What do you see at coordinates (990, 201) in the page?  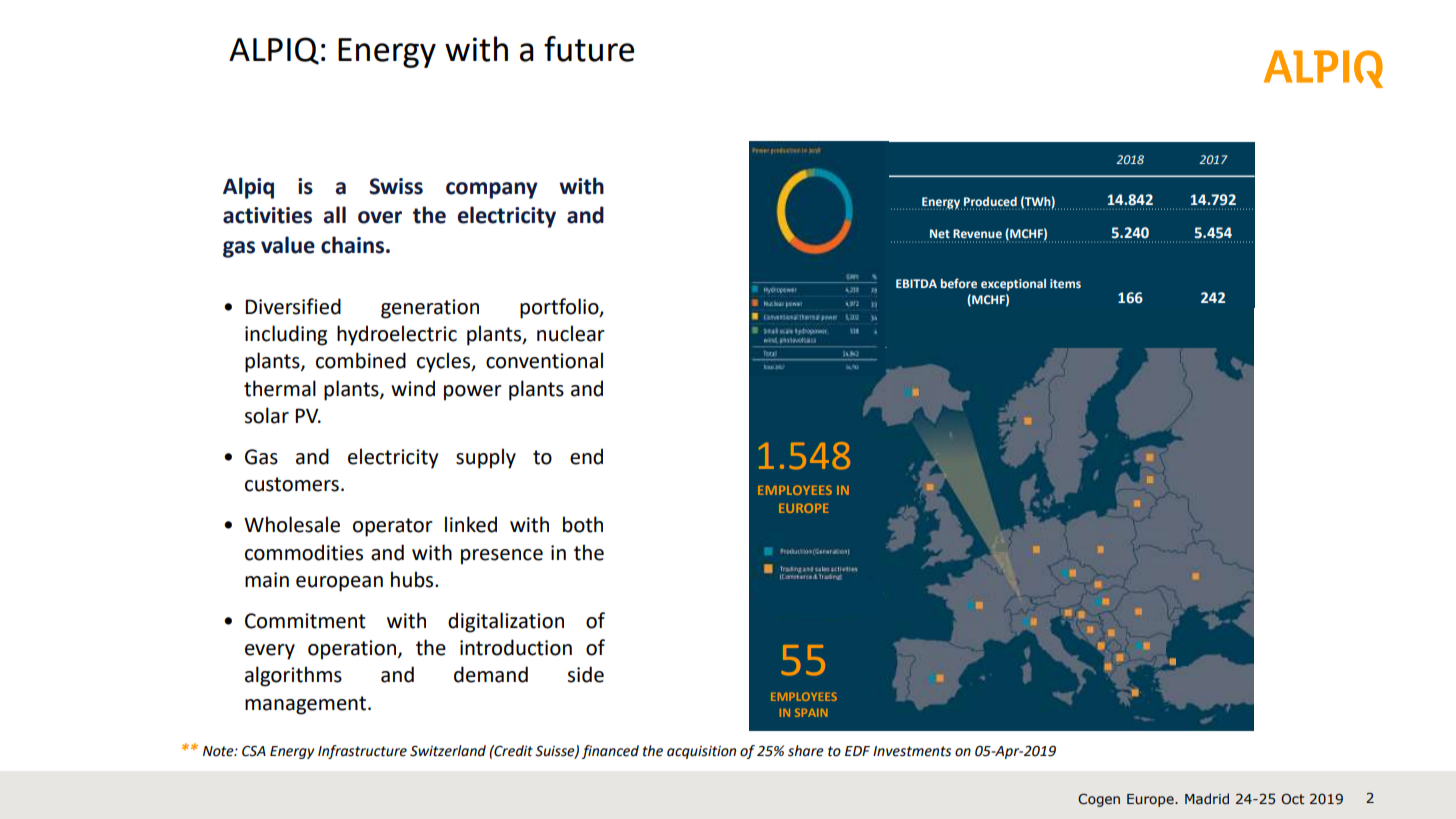 I see `Produced` at bounding box center [990, 201].
